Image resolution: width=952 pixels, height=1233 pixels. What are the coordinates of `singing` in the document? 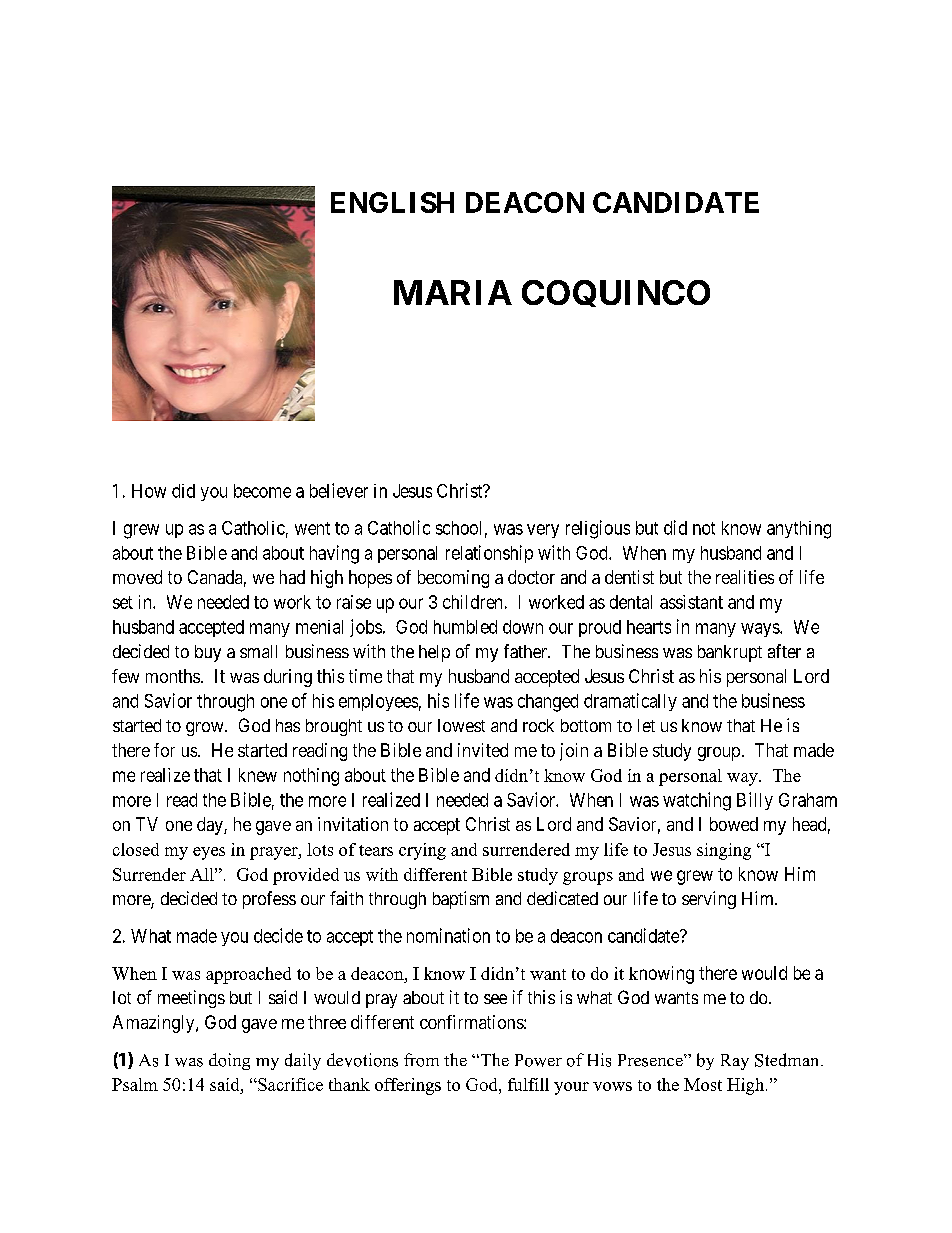 It's located at (724, 851).
